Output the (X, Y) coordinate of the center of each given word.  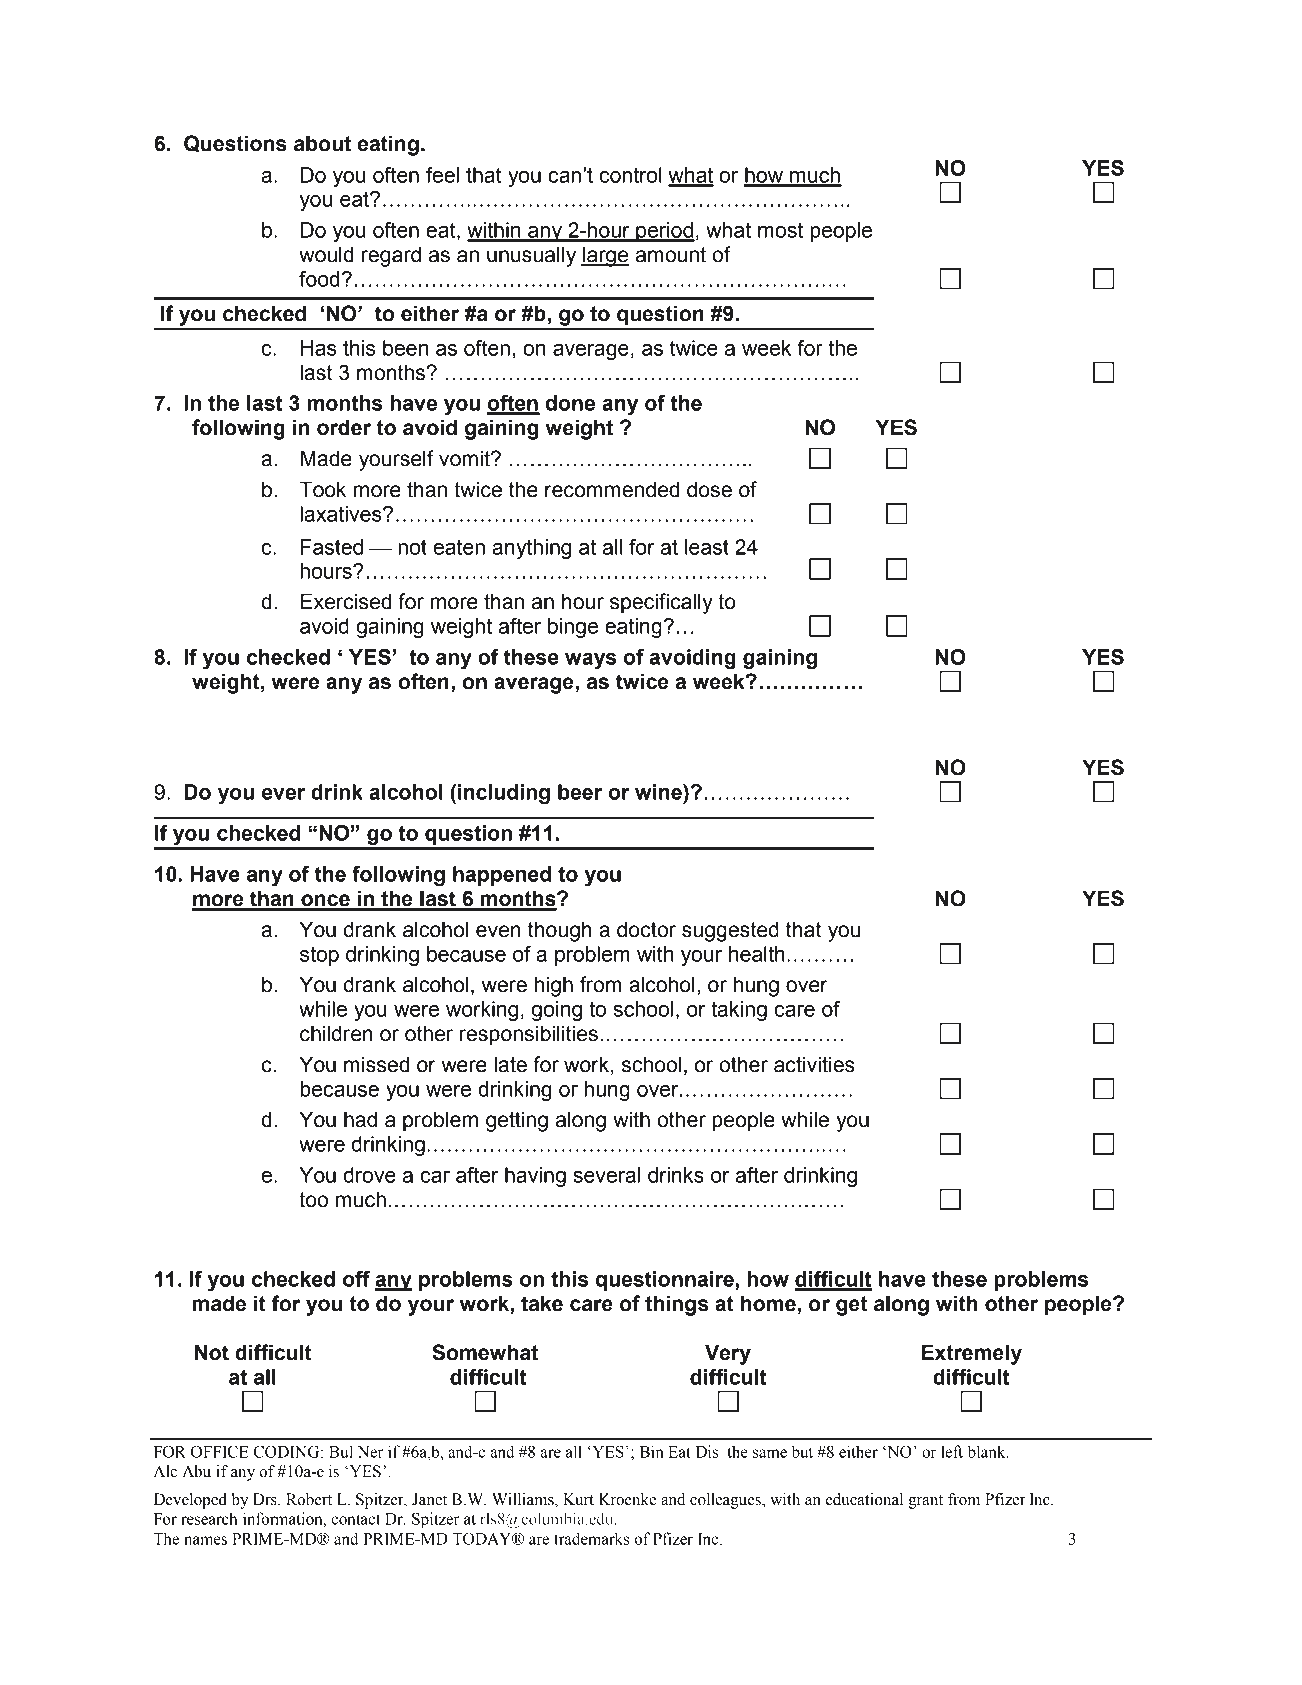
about (322, 143)
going (557, 1011)
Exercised (346, 601)
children (336, 1033)
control (631, 175)
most (780, 230)
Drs (266, 1499)
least (707, 547)
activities (814, 1064)
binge (573, 628)
